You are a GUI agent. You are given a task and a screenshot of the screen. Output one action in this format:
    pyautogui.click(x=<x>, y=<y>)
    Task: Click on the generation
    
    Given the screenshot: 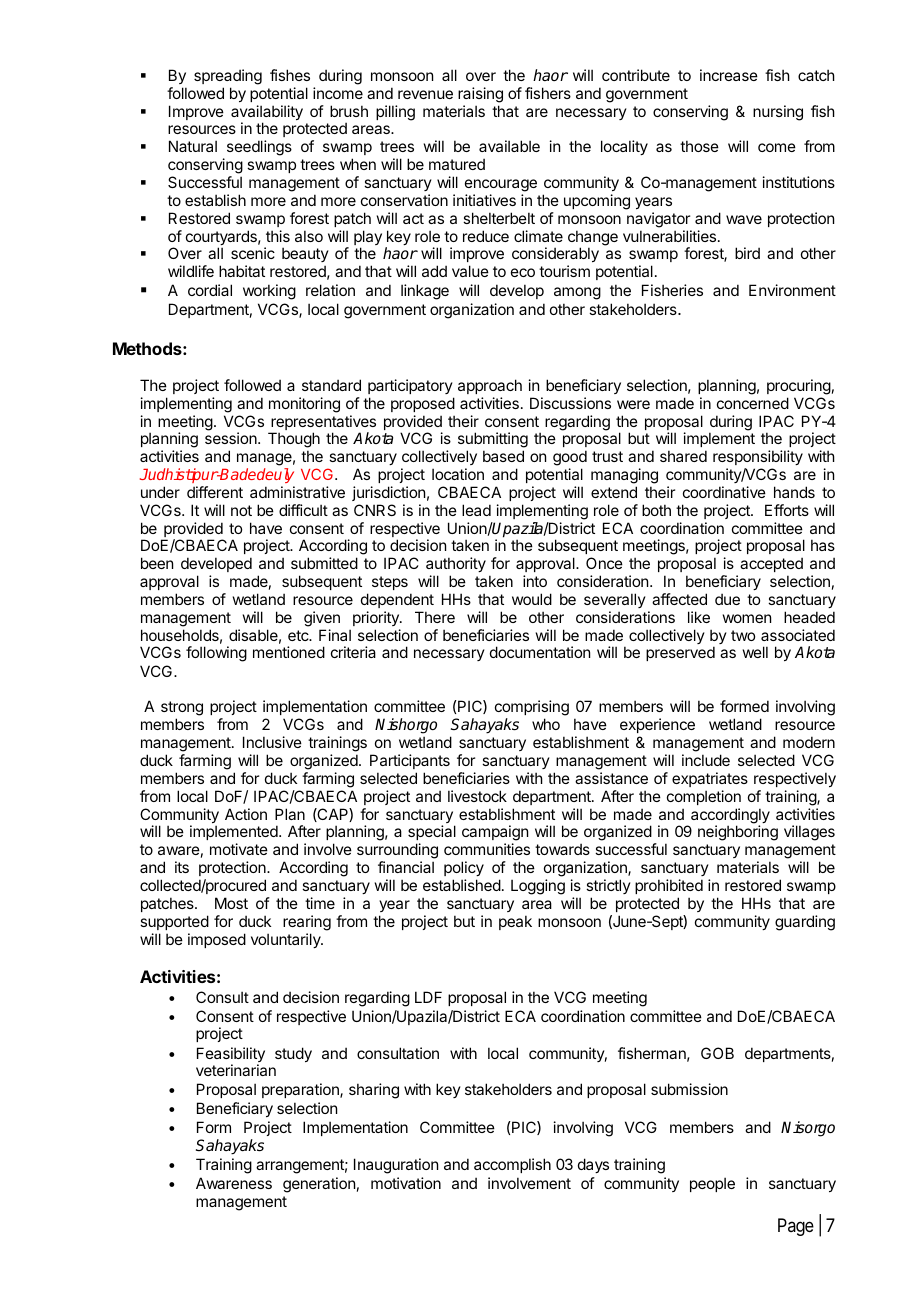 What is the action you would take?
    pyautogui.click(x=319, y=1185)
